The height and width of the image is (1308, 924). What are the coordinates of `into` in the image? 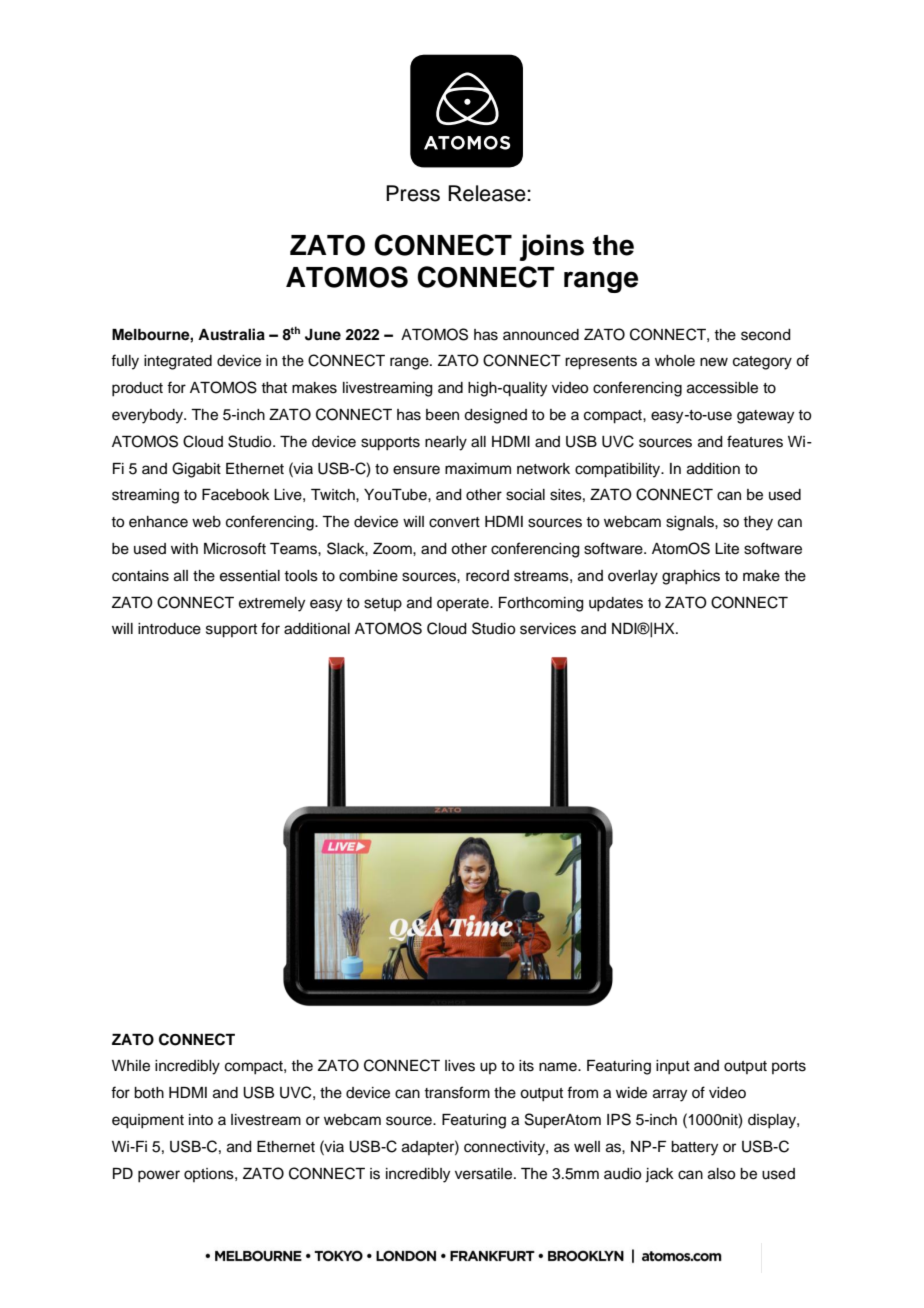 It's located at (201, 1119).
